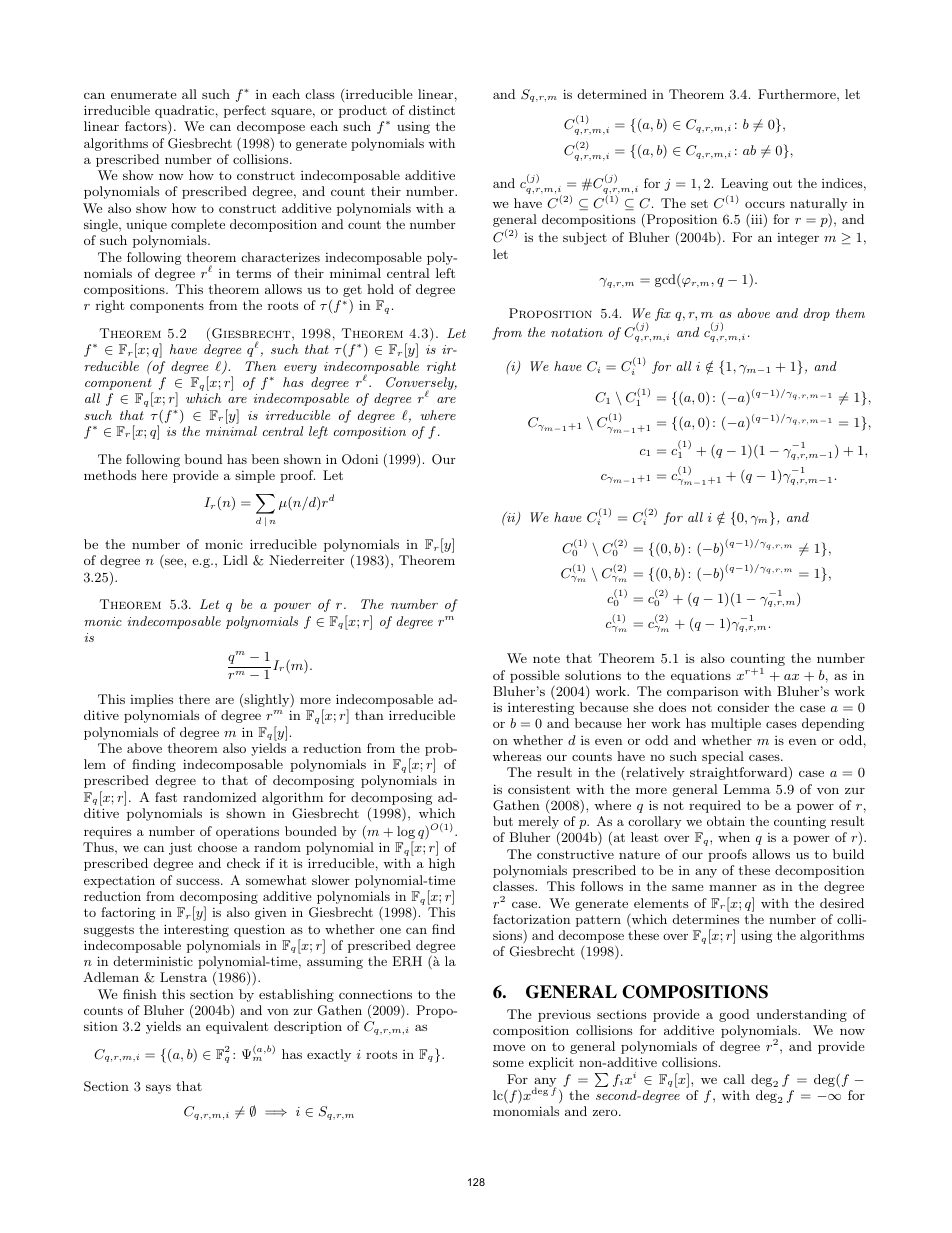 Image resolution: width=952 pixels, height=1233 pixels. What do you see at coordinates (432, 110) in the screenshot?
I see `distinct` at bounding box center [432, 110].
